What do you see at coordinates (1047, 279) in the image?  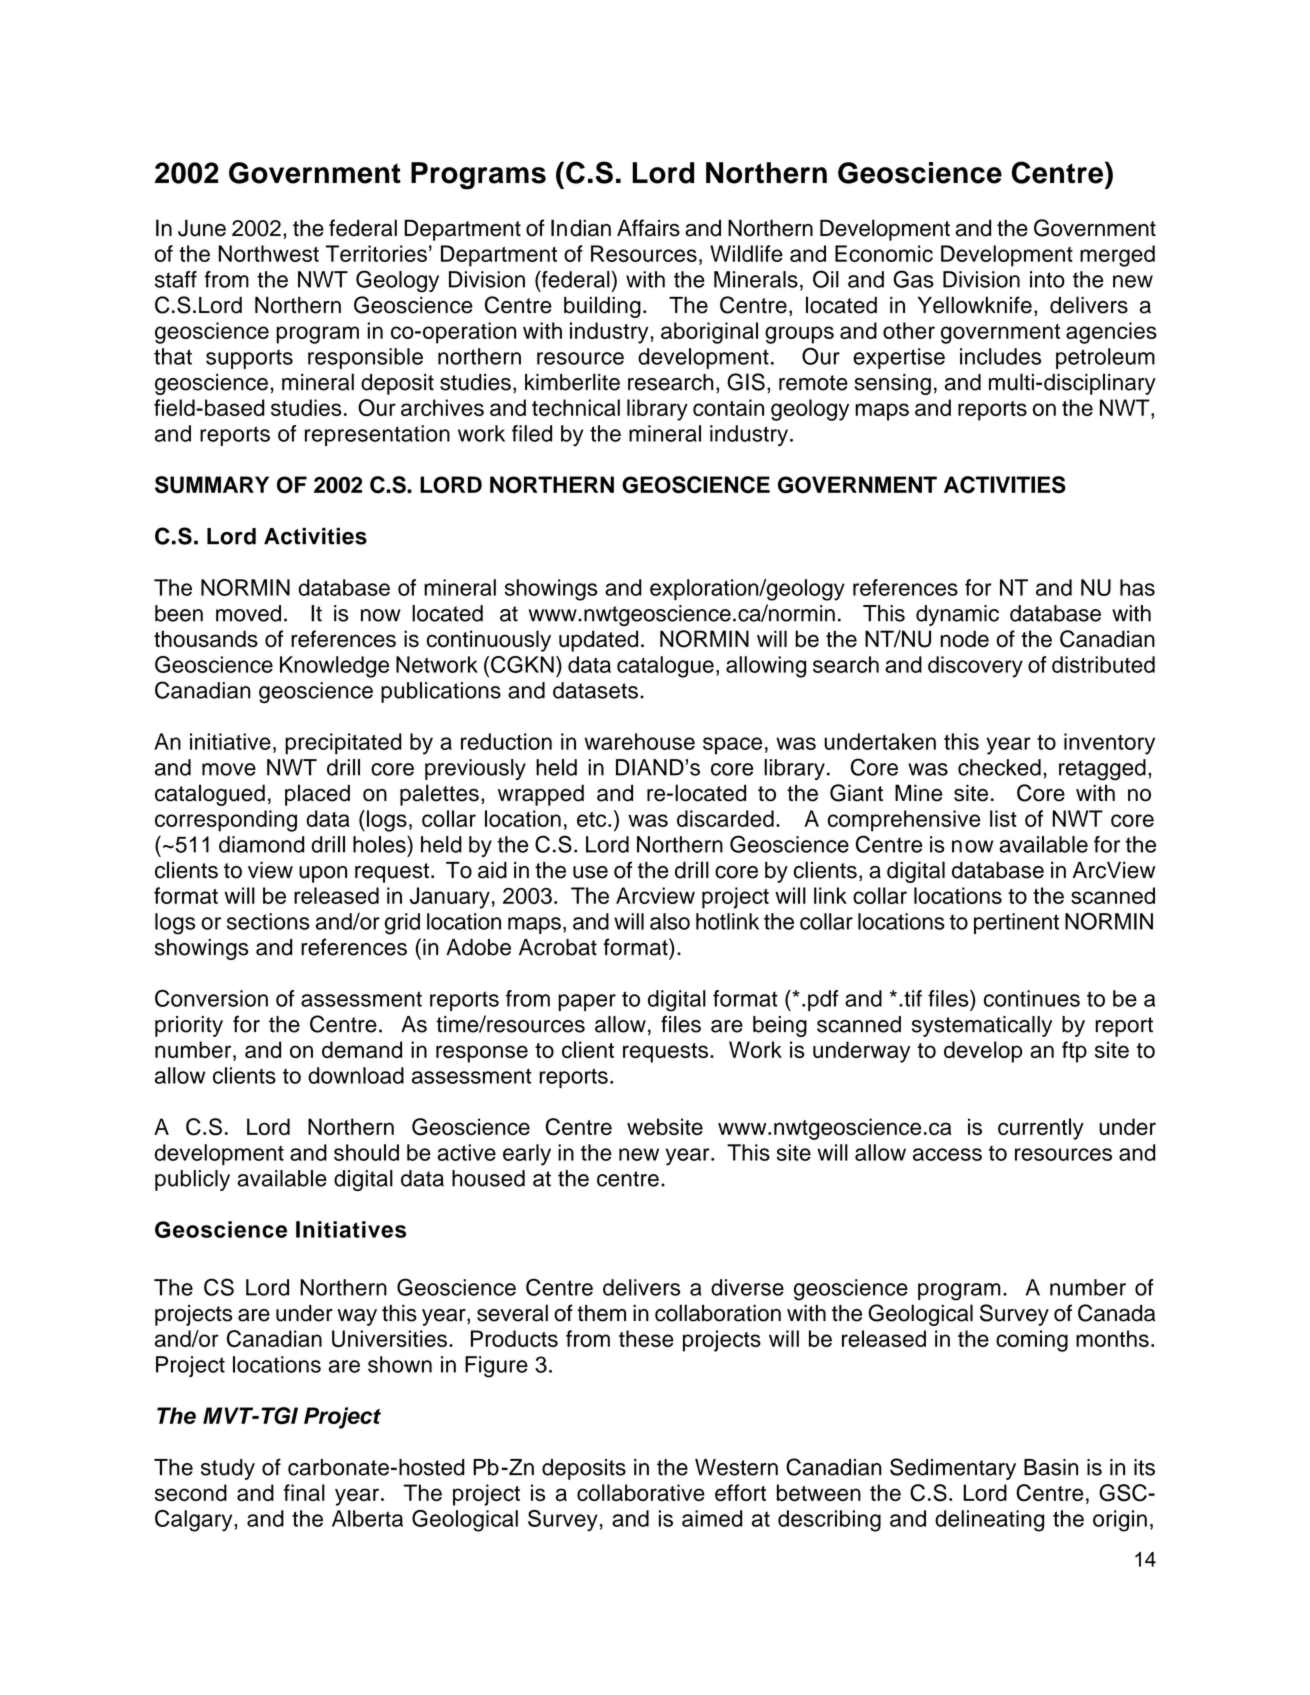 I see `into` at bounding box center [1047, 279].
